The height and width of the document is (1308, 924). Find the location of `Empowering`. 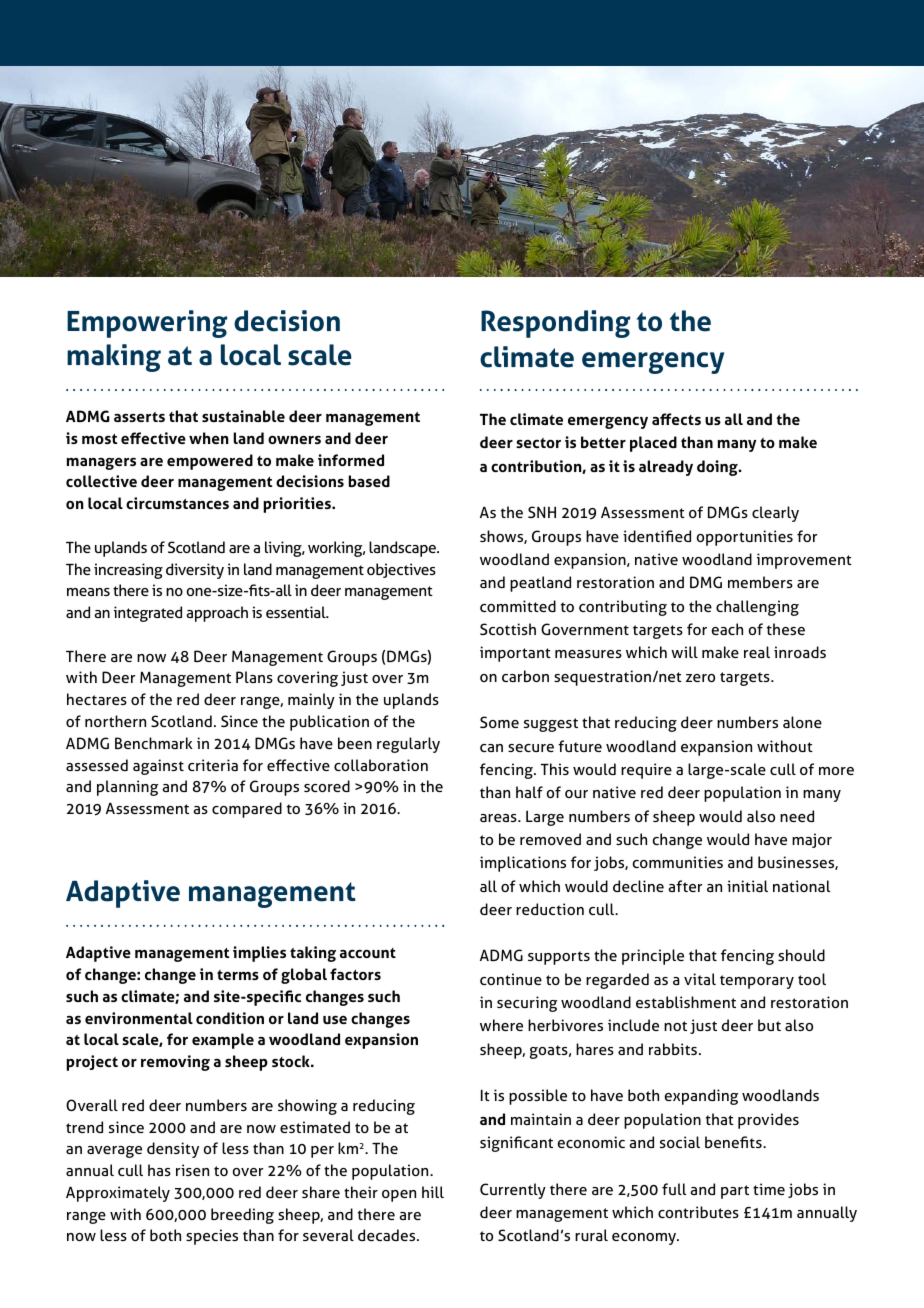

Empowering is located at coordinates (147, 324).
